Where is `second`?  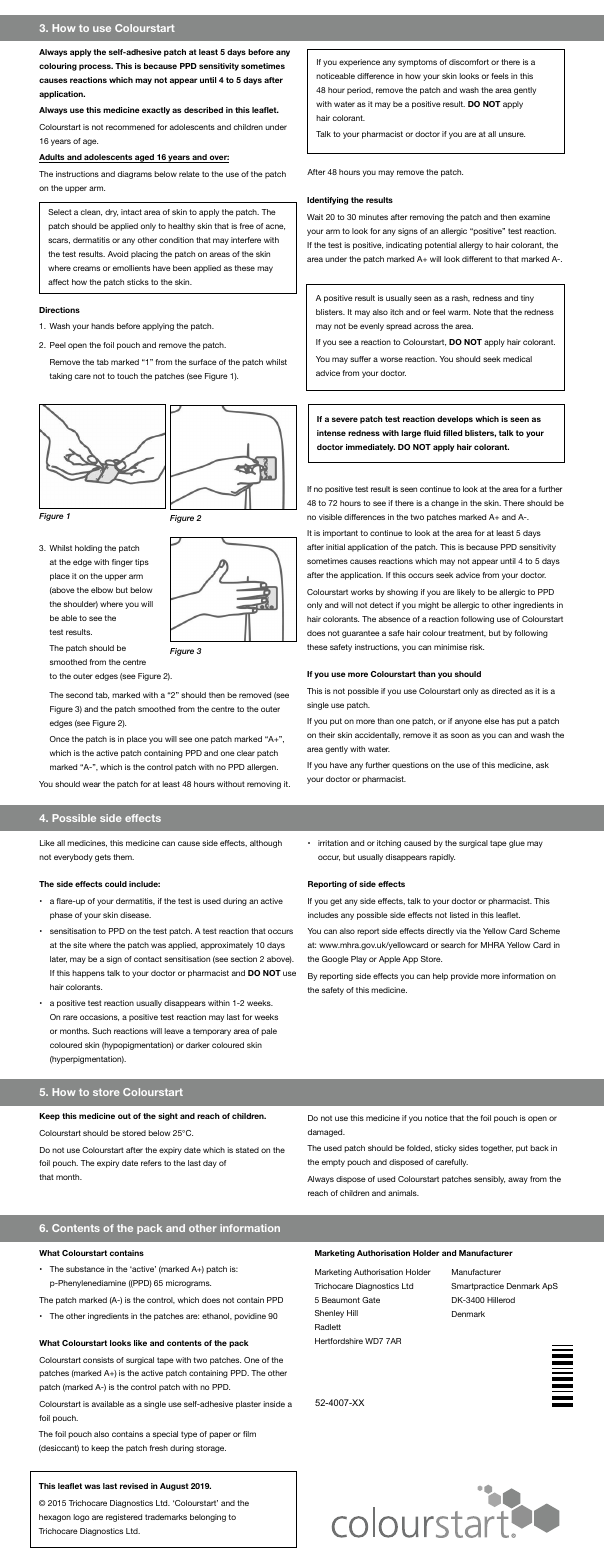
second is located at coordinates (79, 695).
